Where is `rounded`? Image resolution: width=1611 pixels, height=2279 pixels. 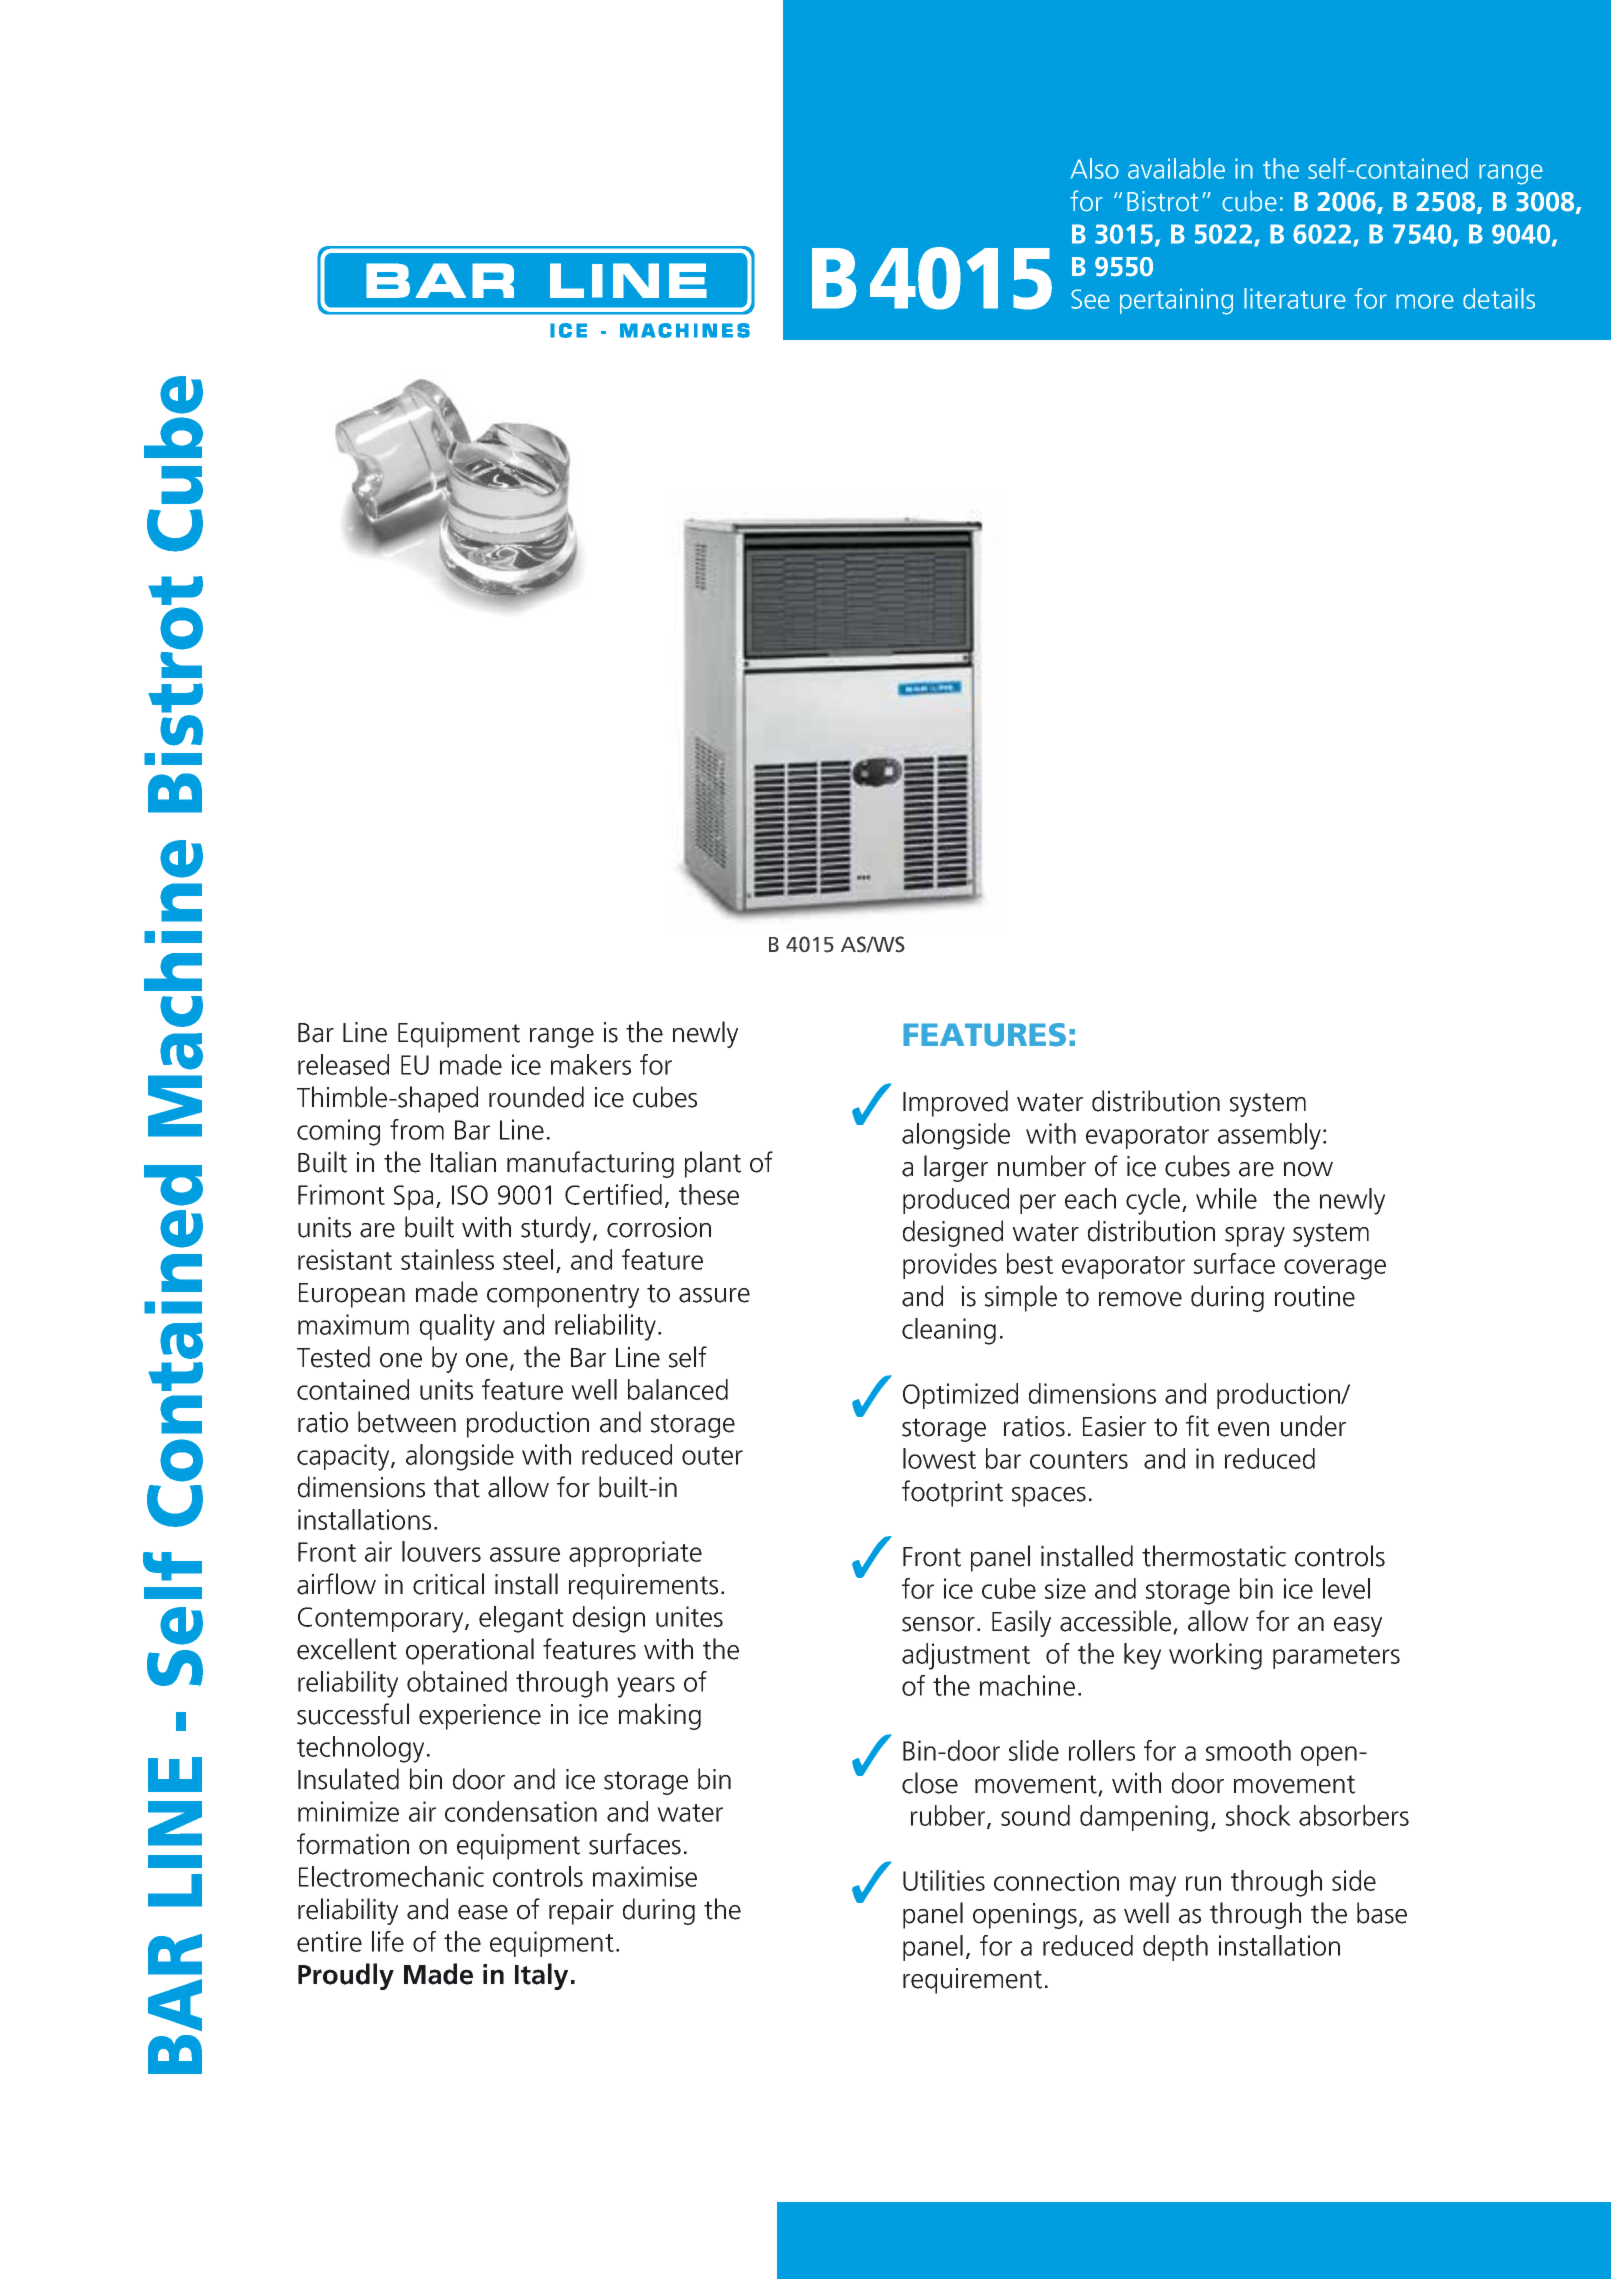 rounded is located at coordinates (536, 1097).
